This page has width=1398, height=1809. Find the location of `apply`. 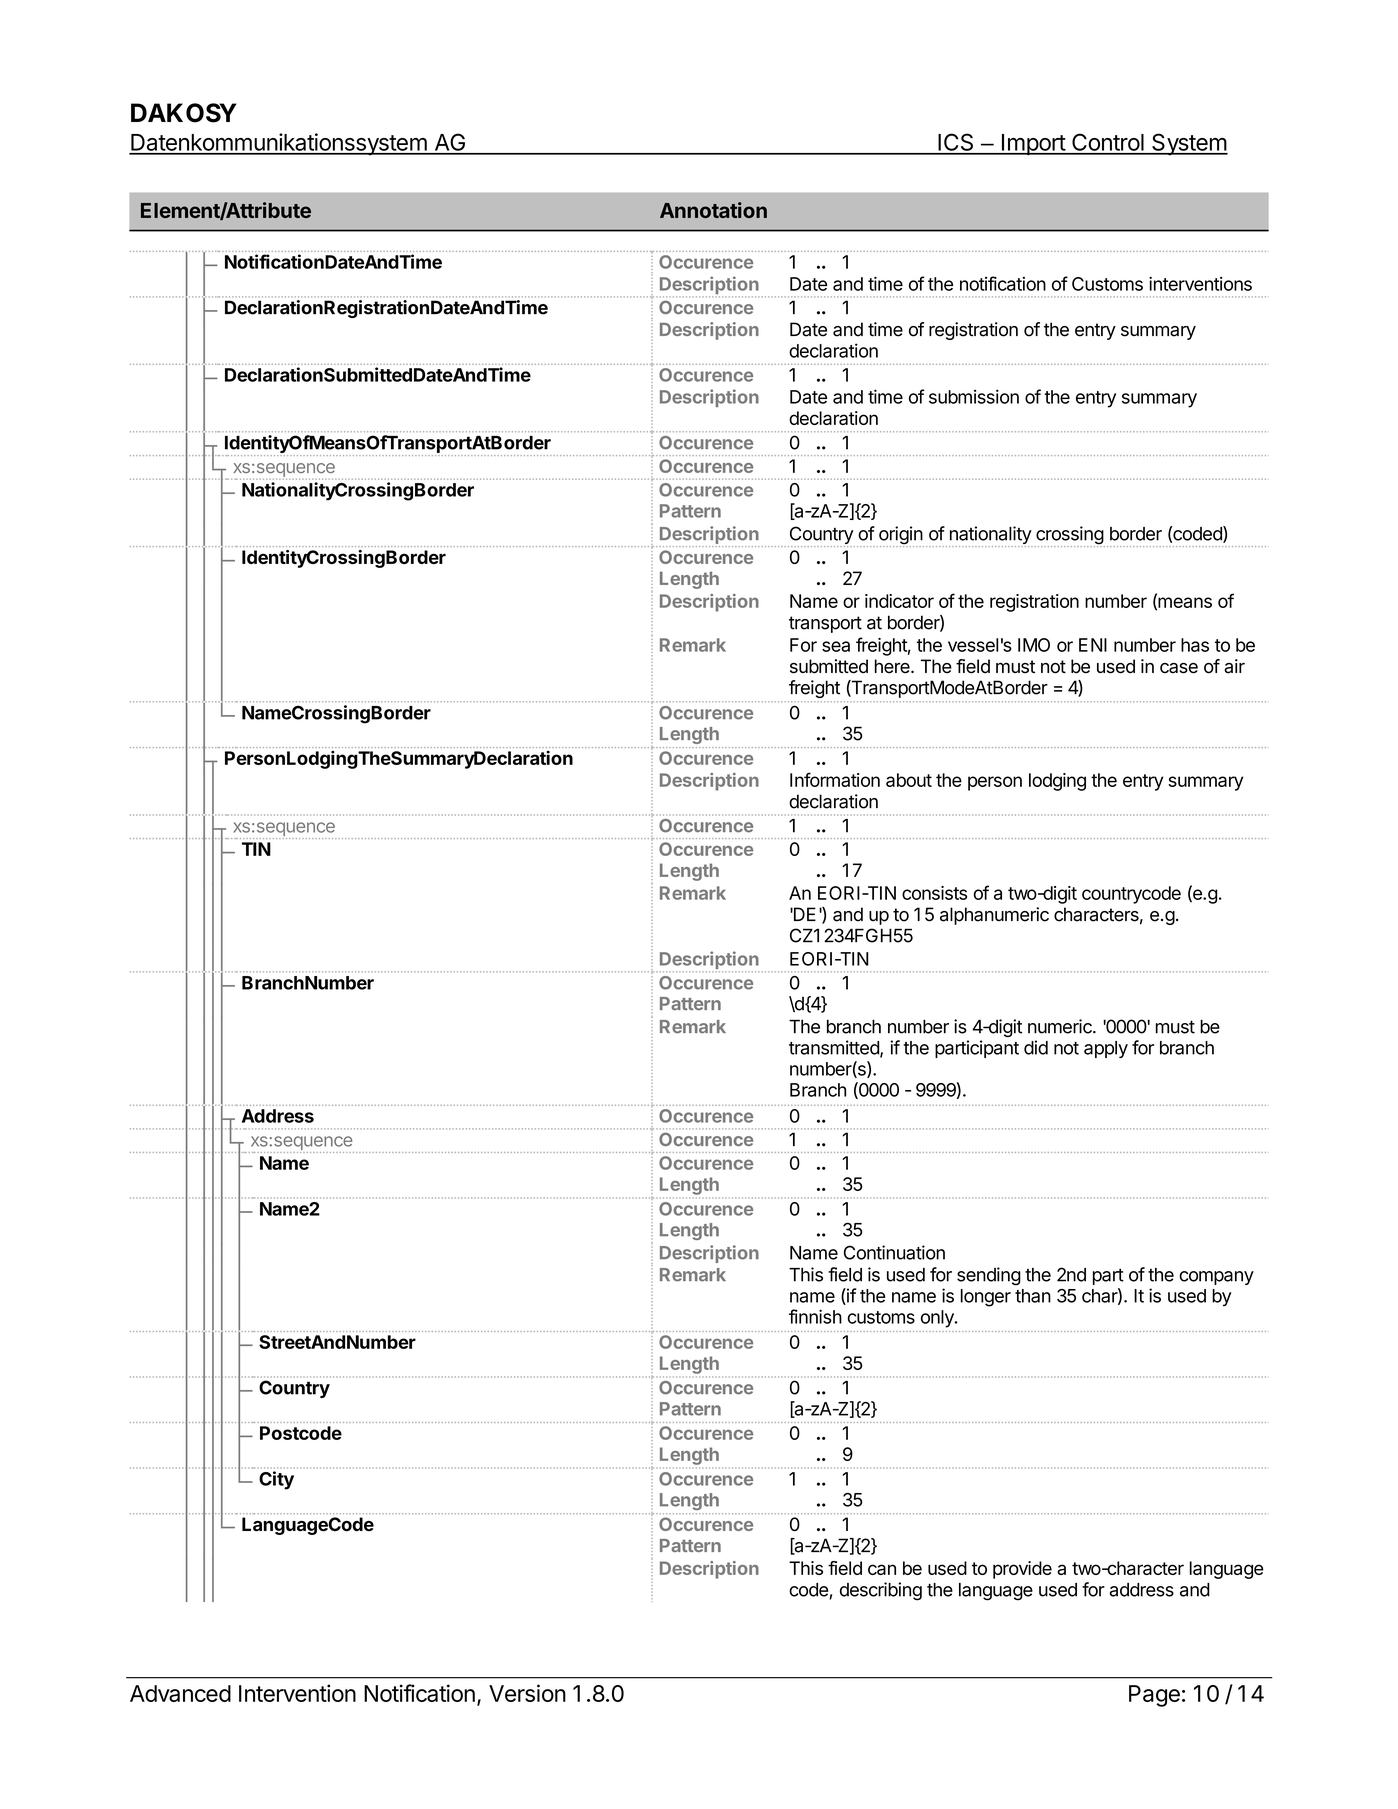

apply is located at coordinates (1106, 1049).
